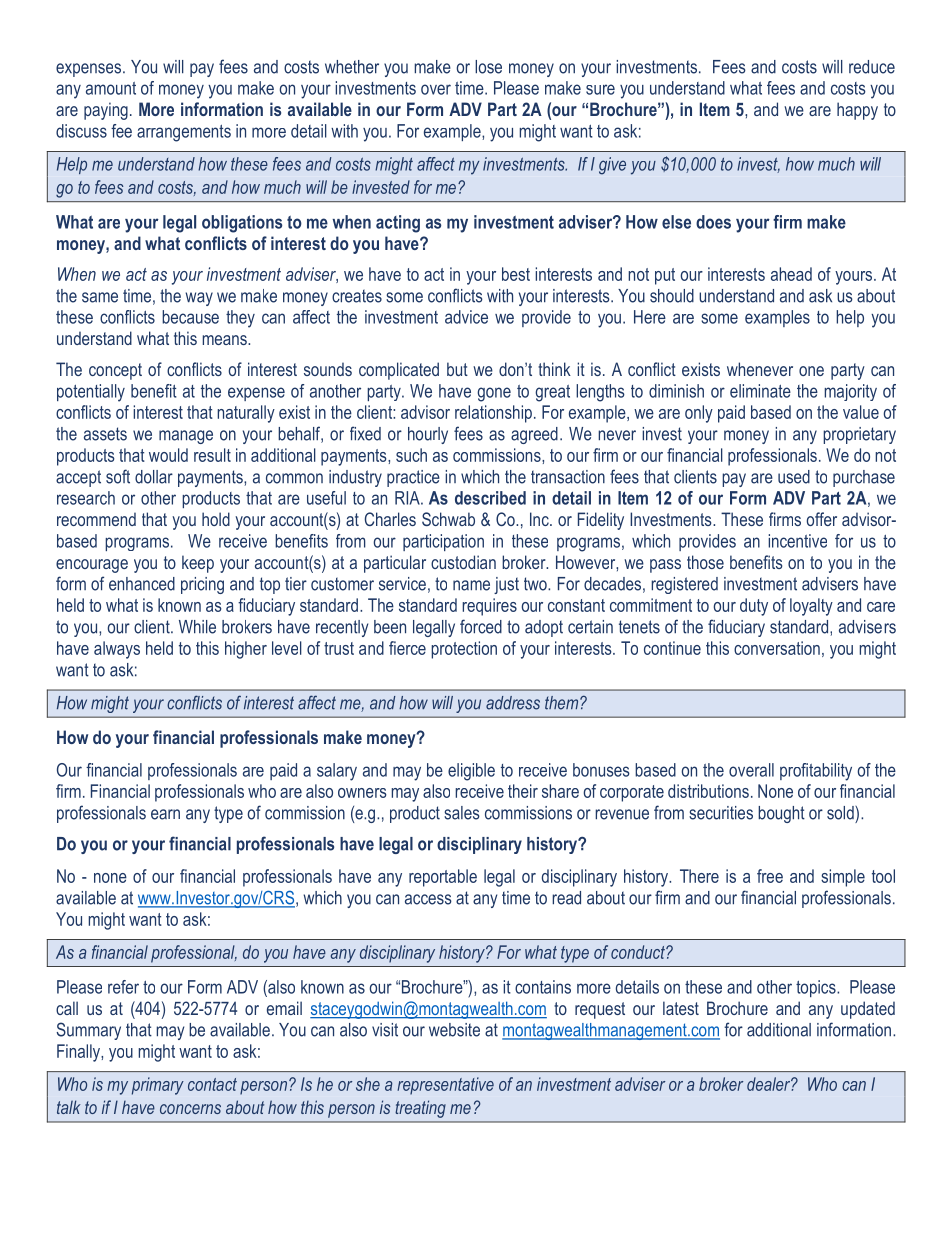 The height and width of the screenshot is (1233, 952). What do you see at coordinates (857, 111) in the screenshot?
I see `happy` at bounding box center [857, 111].
